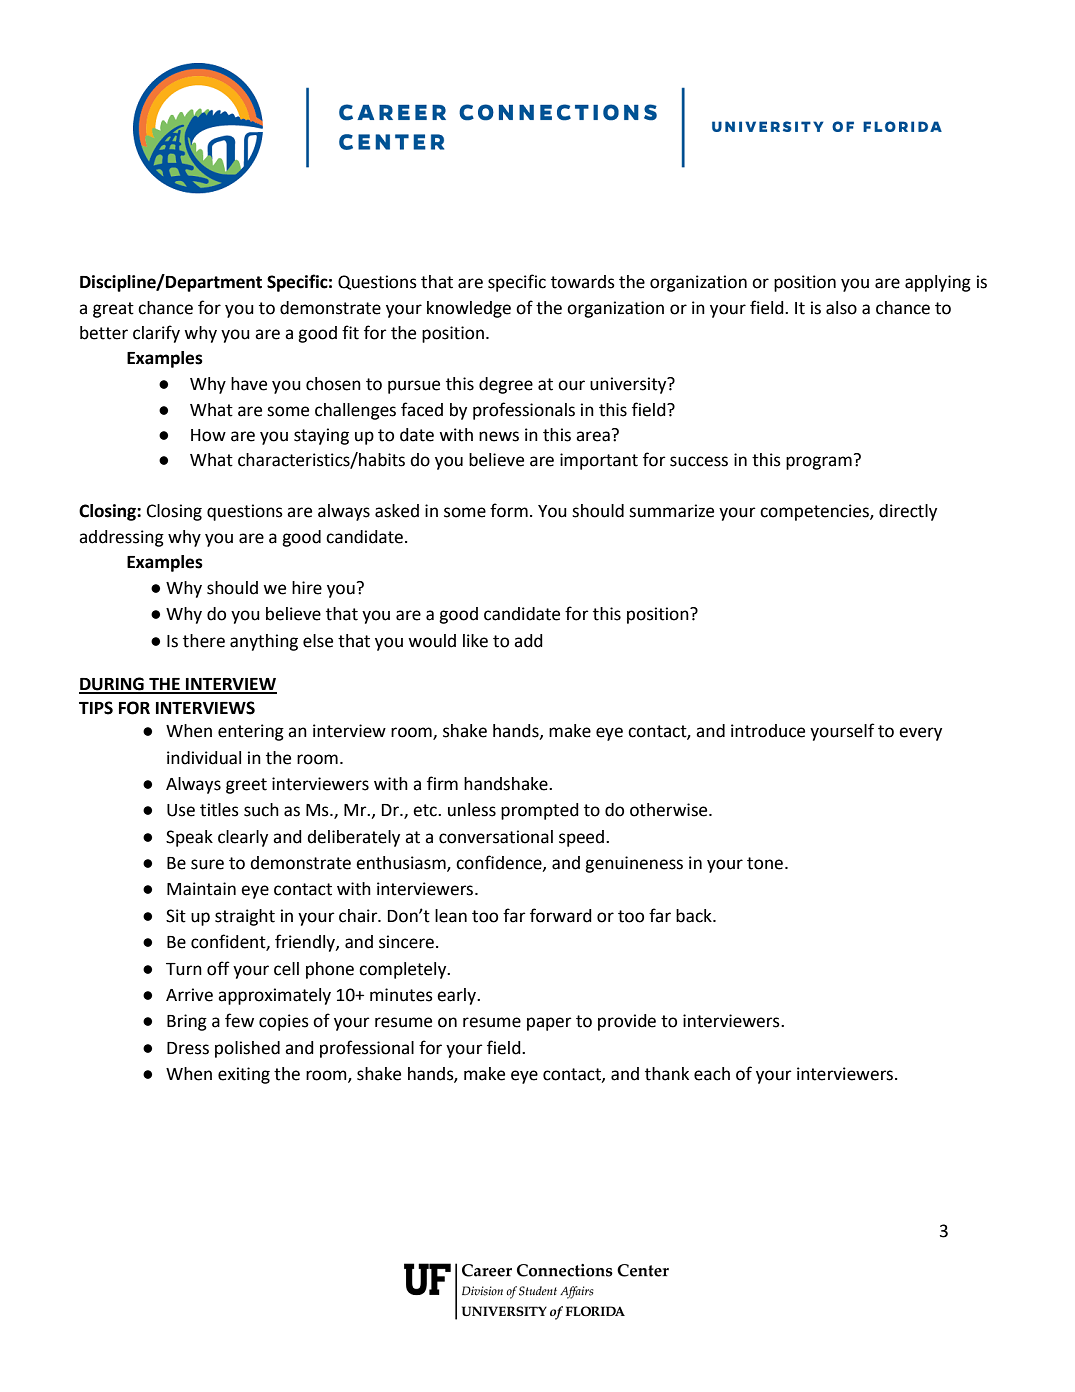  What do you see at coordinates (712, 1074) in the screenshot?
I see `each` at bounding box center [712, 1074].
